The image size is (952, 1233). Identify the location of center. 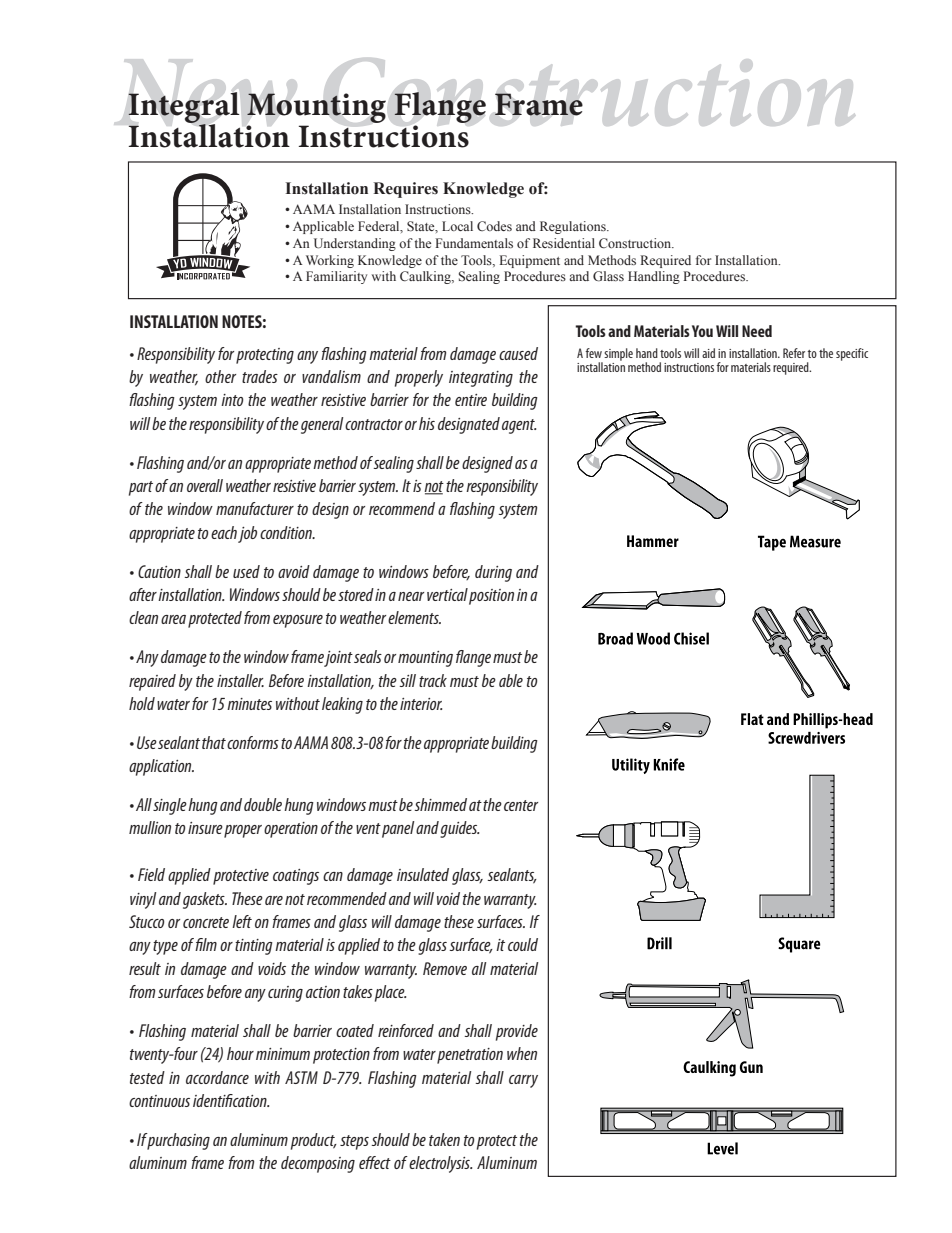
(521, 805).
